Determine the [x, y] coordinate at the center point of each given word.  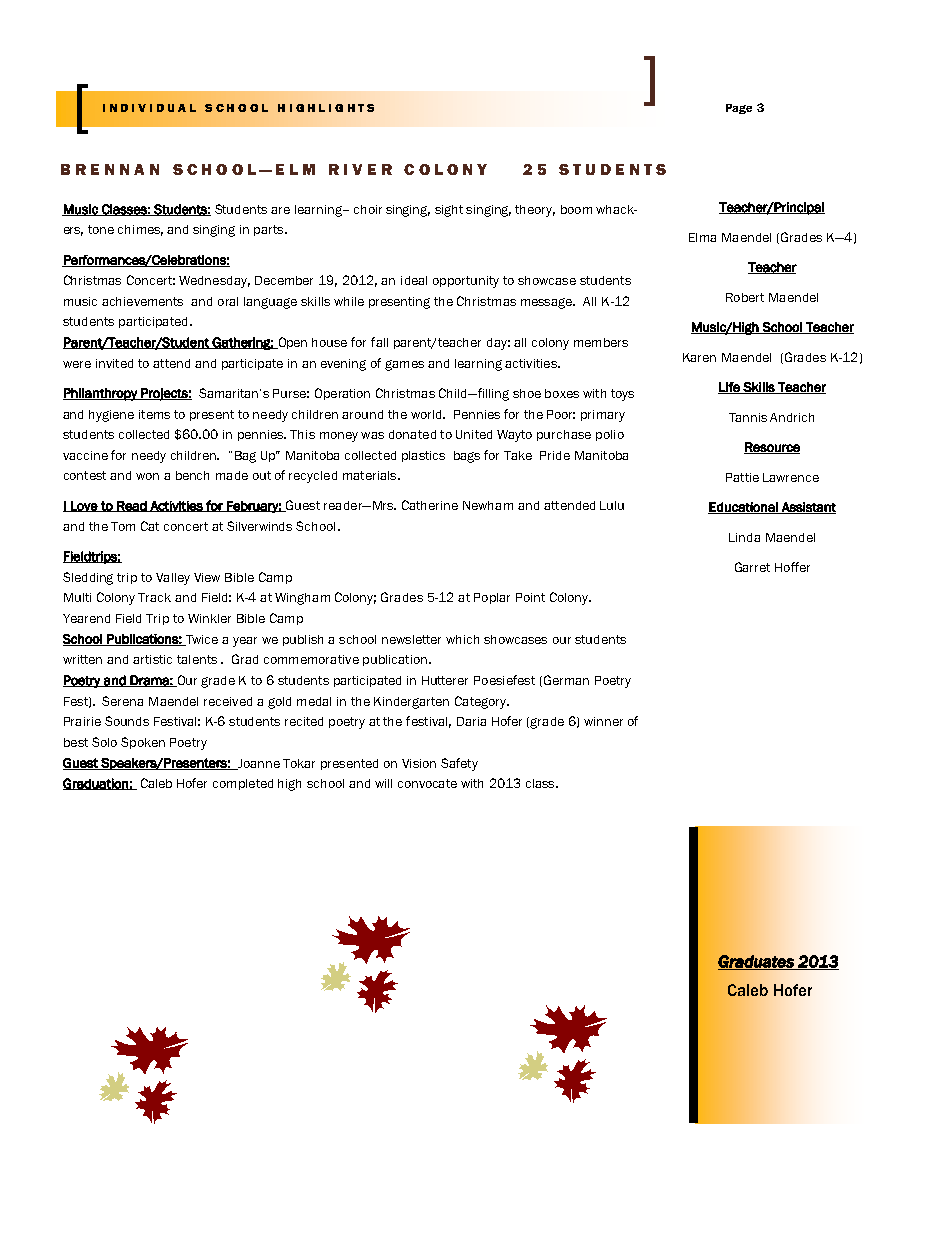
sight [449, 211]
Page [739, 109]
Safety [459, 764]
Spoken [143, 743]
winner [603, 721]
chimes [140, 230]
